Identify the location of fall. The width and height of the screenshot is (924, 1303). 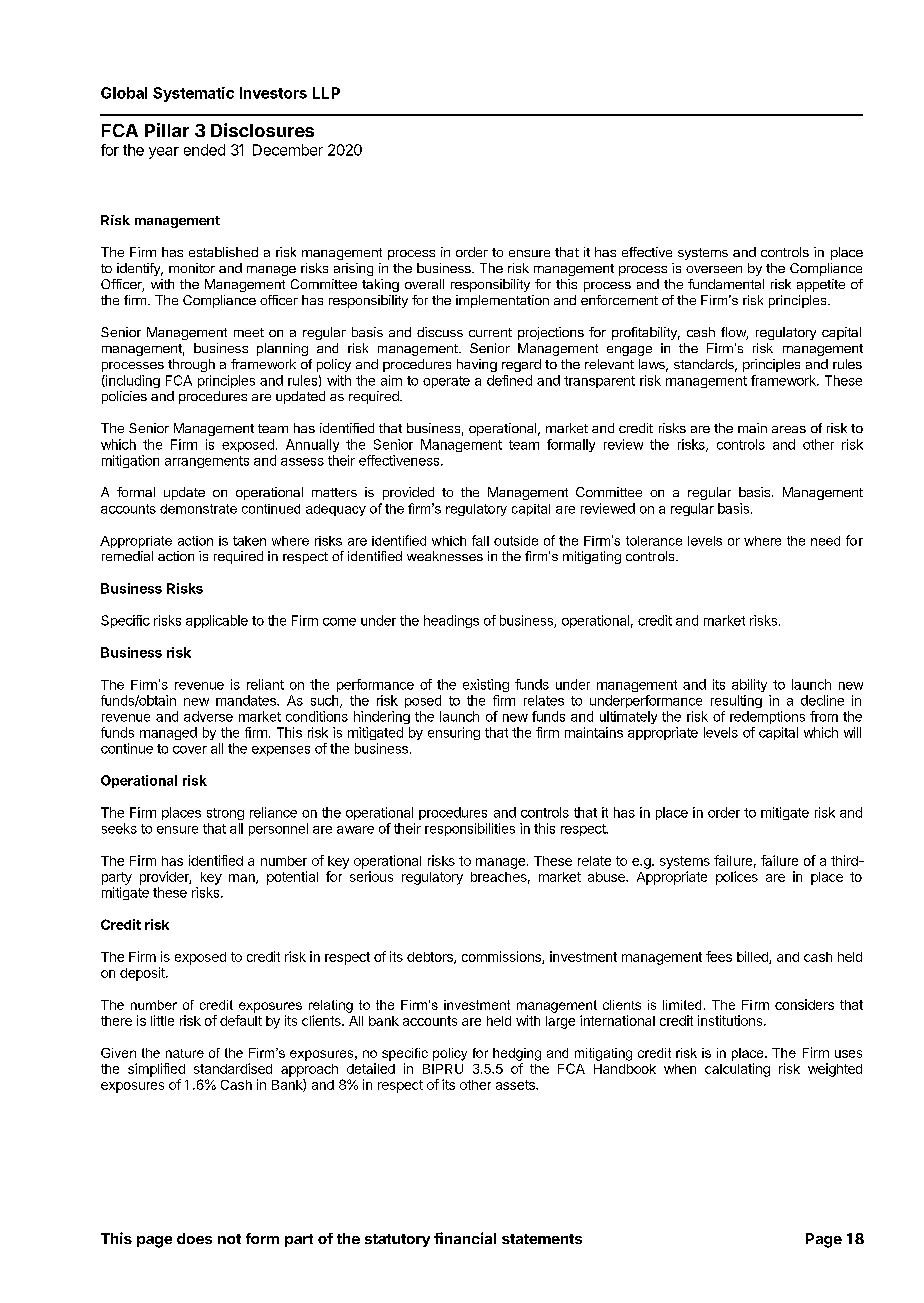
(480, 540).
